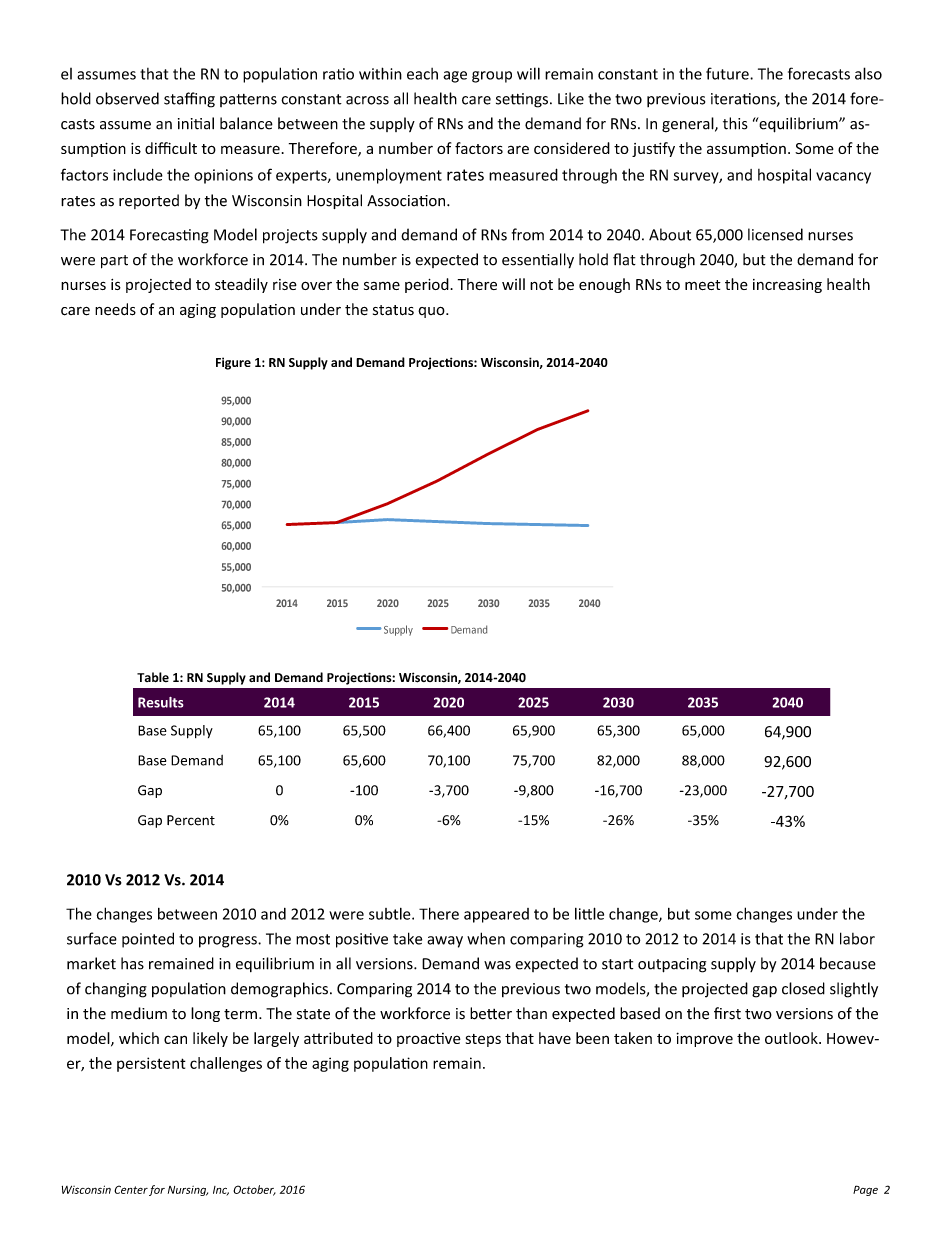 The image size is (952, 1233). I want to click on staffing, so click(189, 100).
